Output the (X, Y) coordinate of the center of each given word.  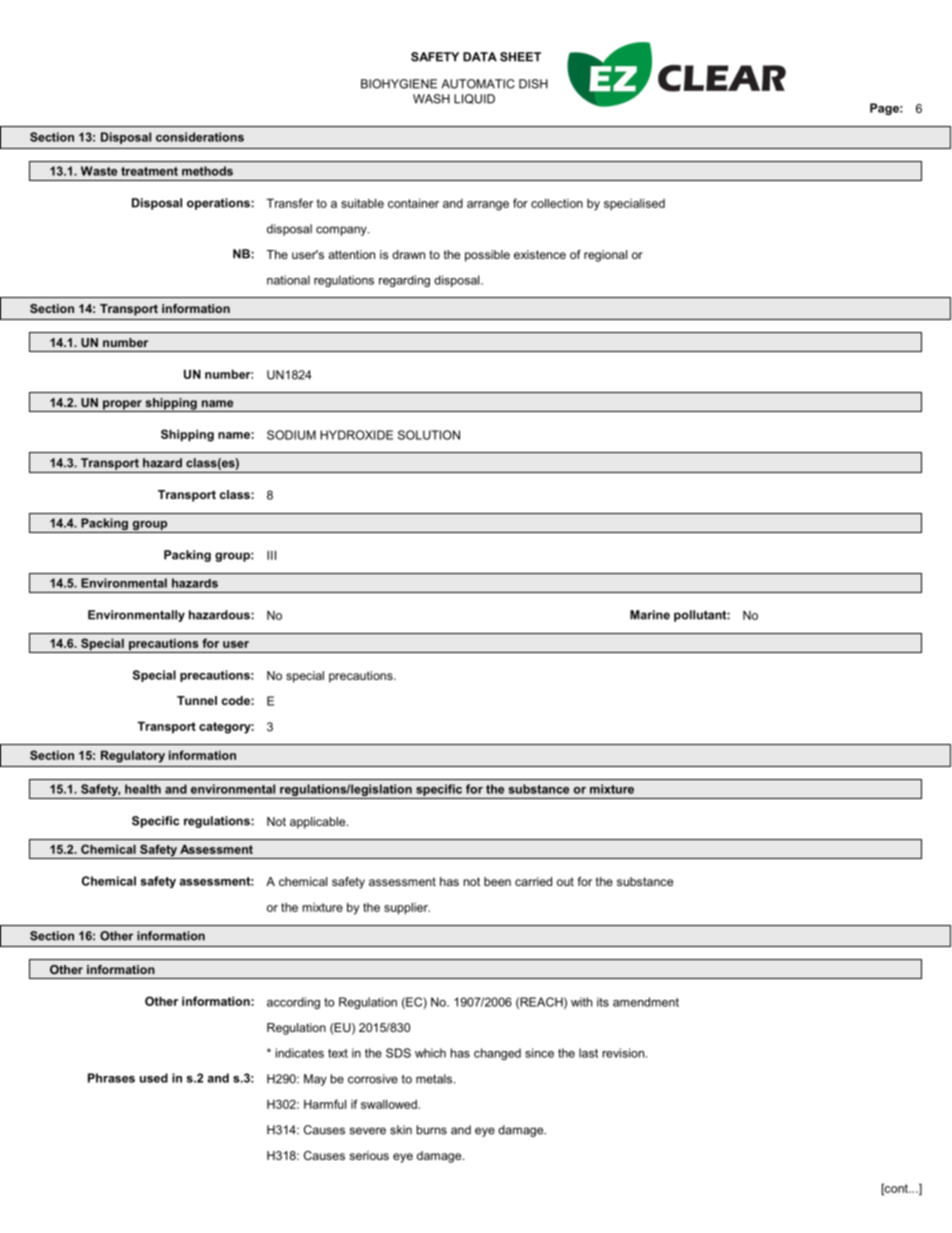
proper (122, 406)
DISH (533, 84)
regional (605, 256)
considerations (200, 137)
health (143, 789)
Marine (650, 615)
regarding (404, 281)
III (271, 555)
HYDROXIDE (356, 435)
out (565, 881)
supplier (407, 909)
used (154, 1078)
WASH (431, 99)
